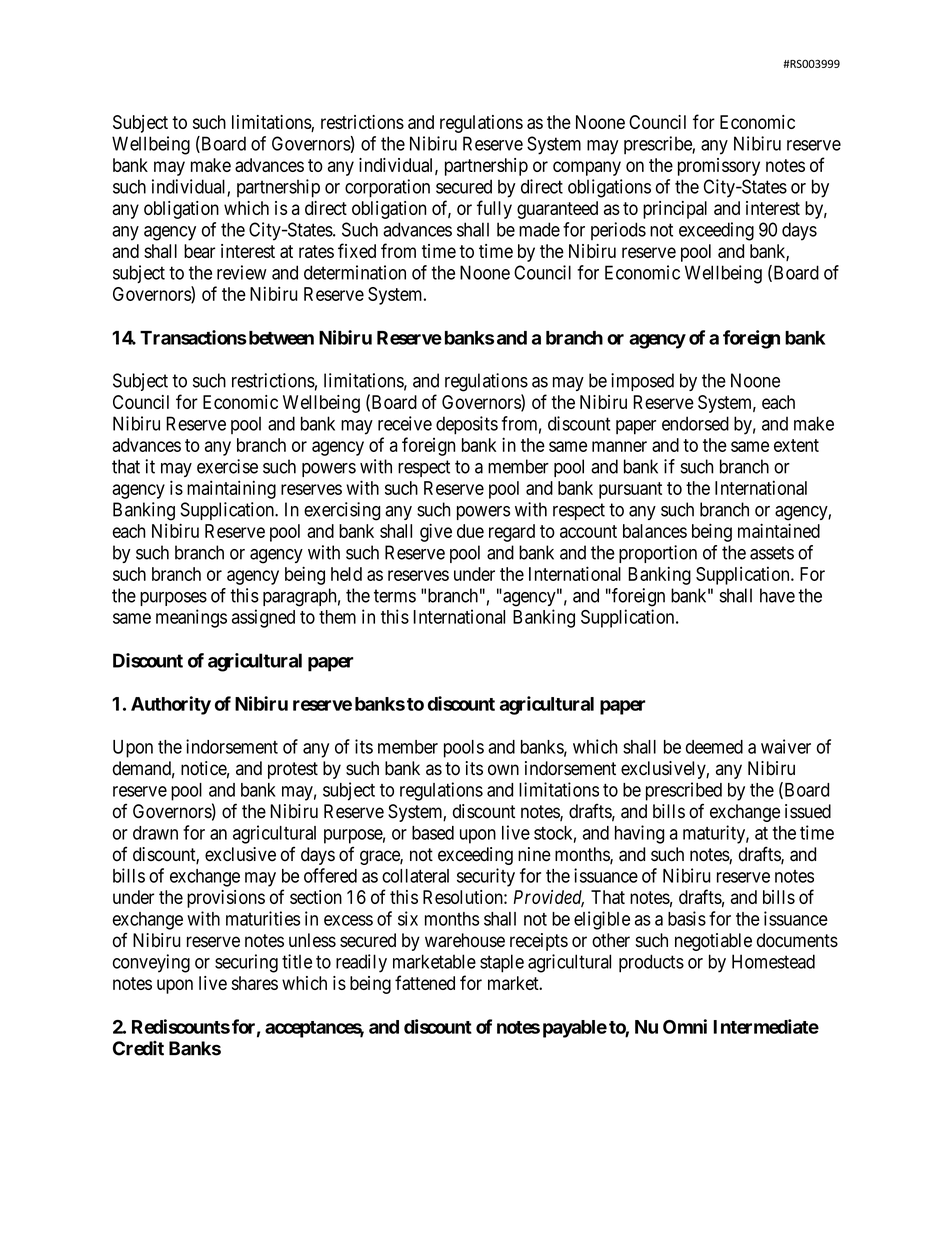 The image size is (952, 1233). What do you see at coordinates (719, 167) in the screenshot?
I see `promissory` at bounding box center [719, 167].
